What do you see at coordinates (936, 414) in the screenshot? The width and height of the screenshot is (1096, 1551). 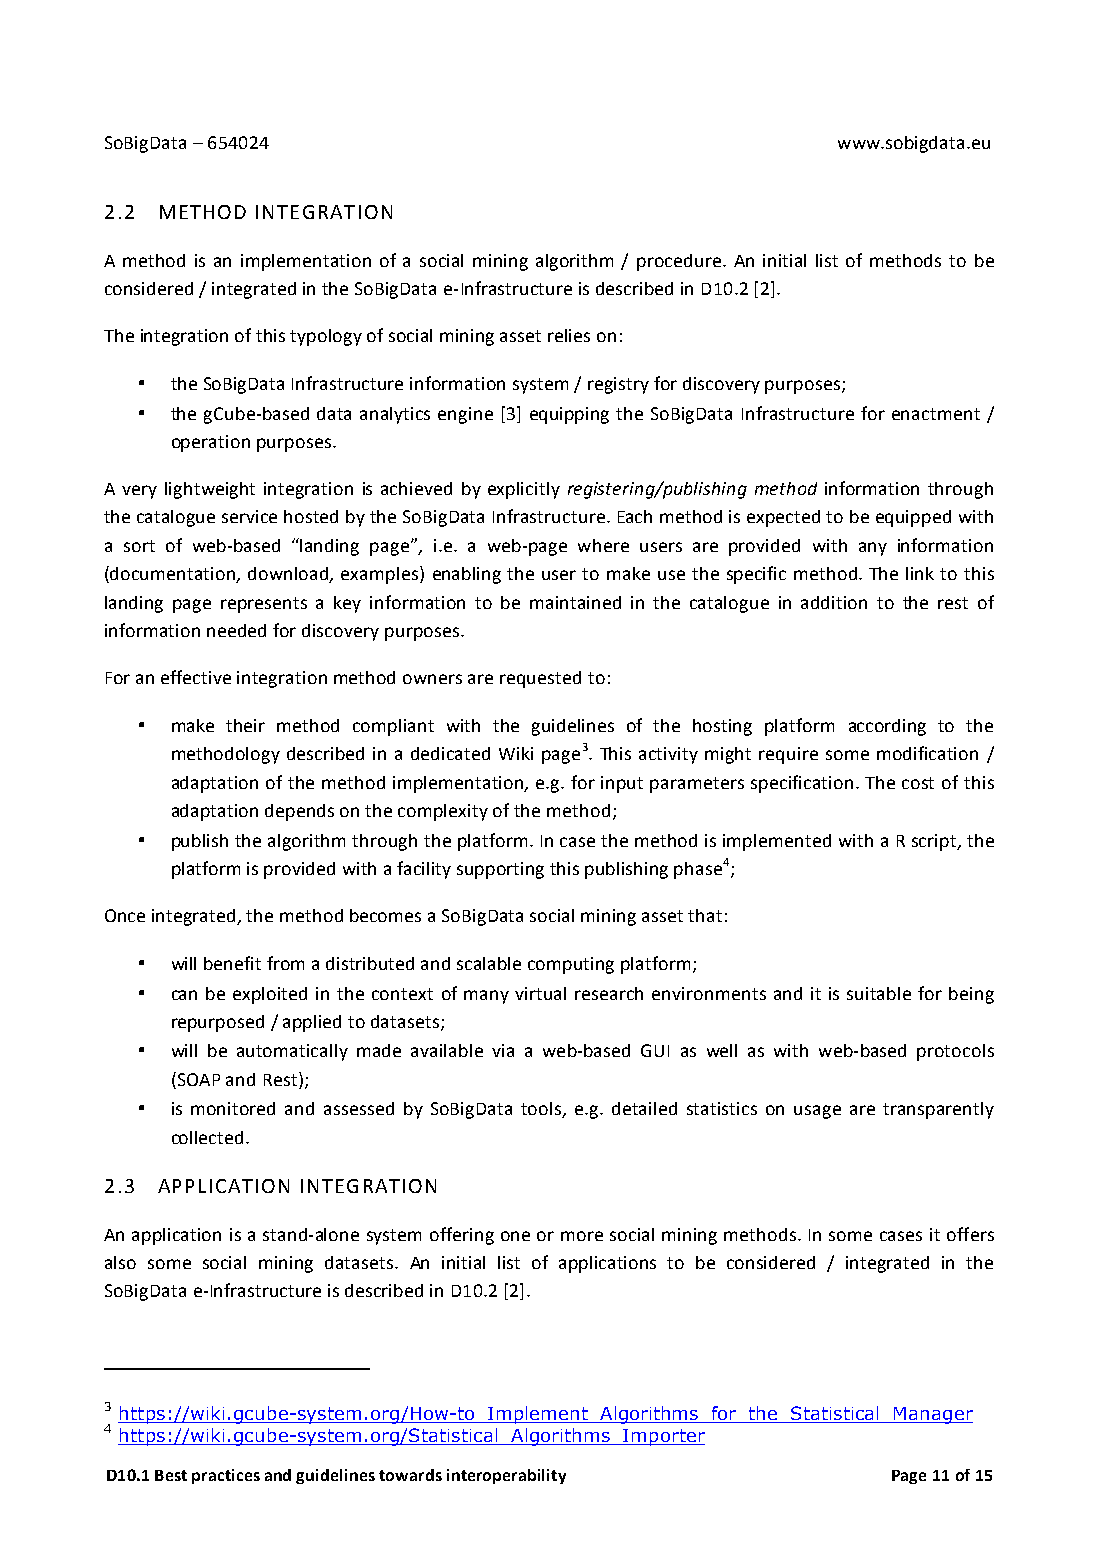 I see `enactment` at bounding box center [936, 414].
